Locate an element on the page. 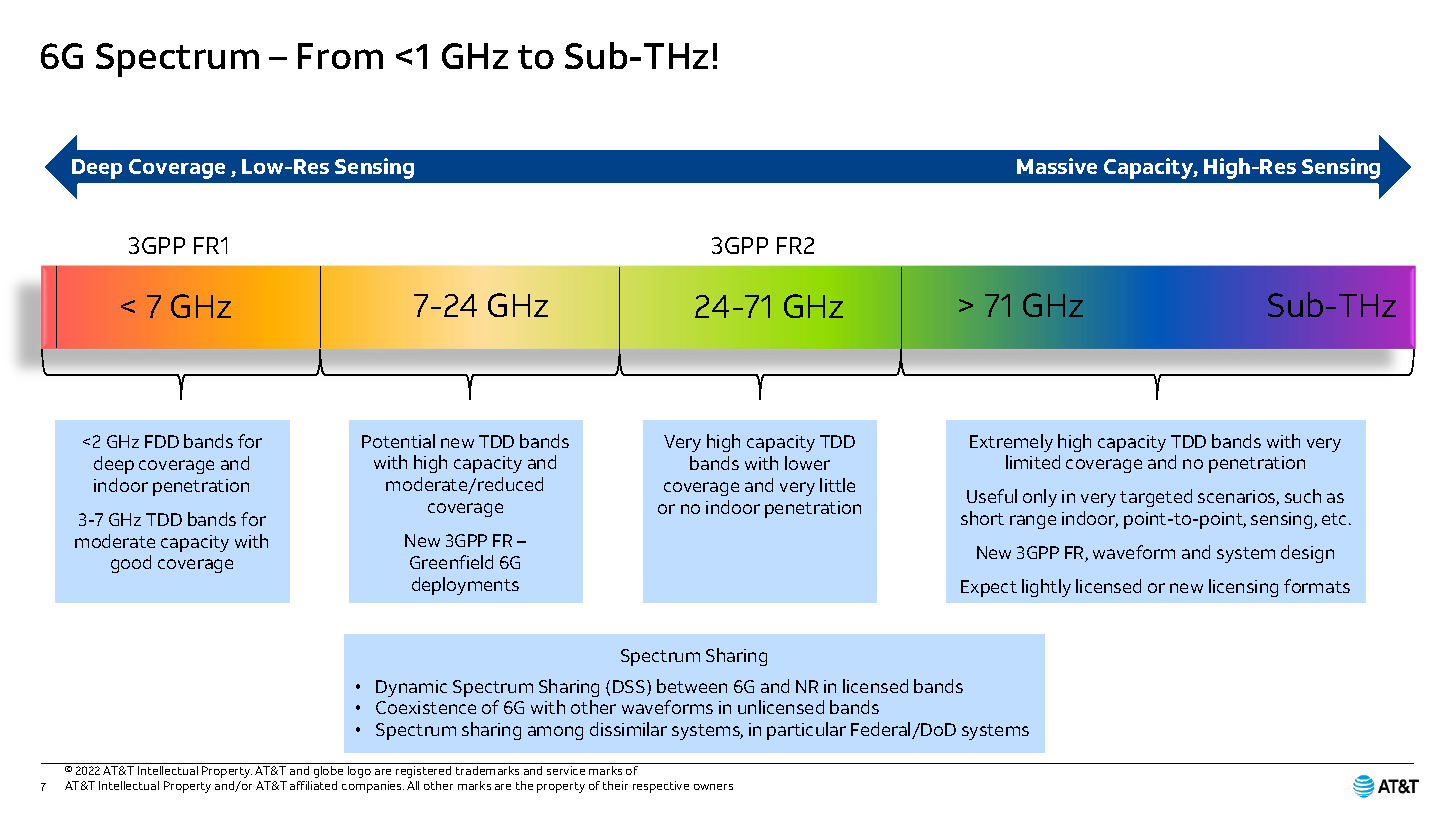 The image size is (1456, 819). owners is located at coordinates (713, 787).
